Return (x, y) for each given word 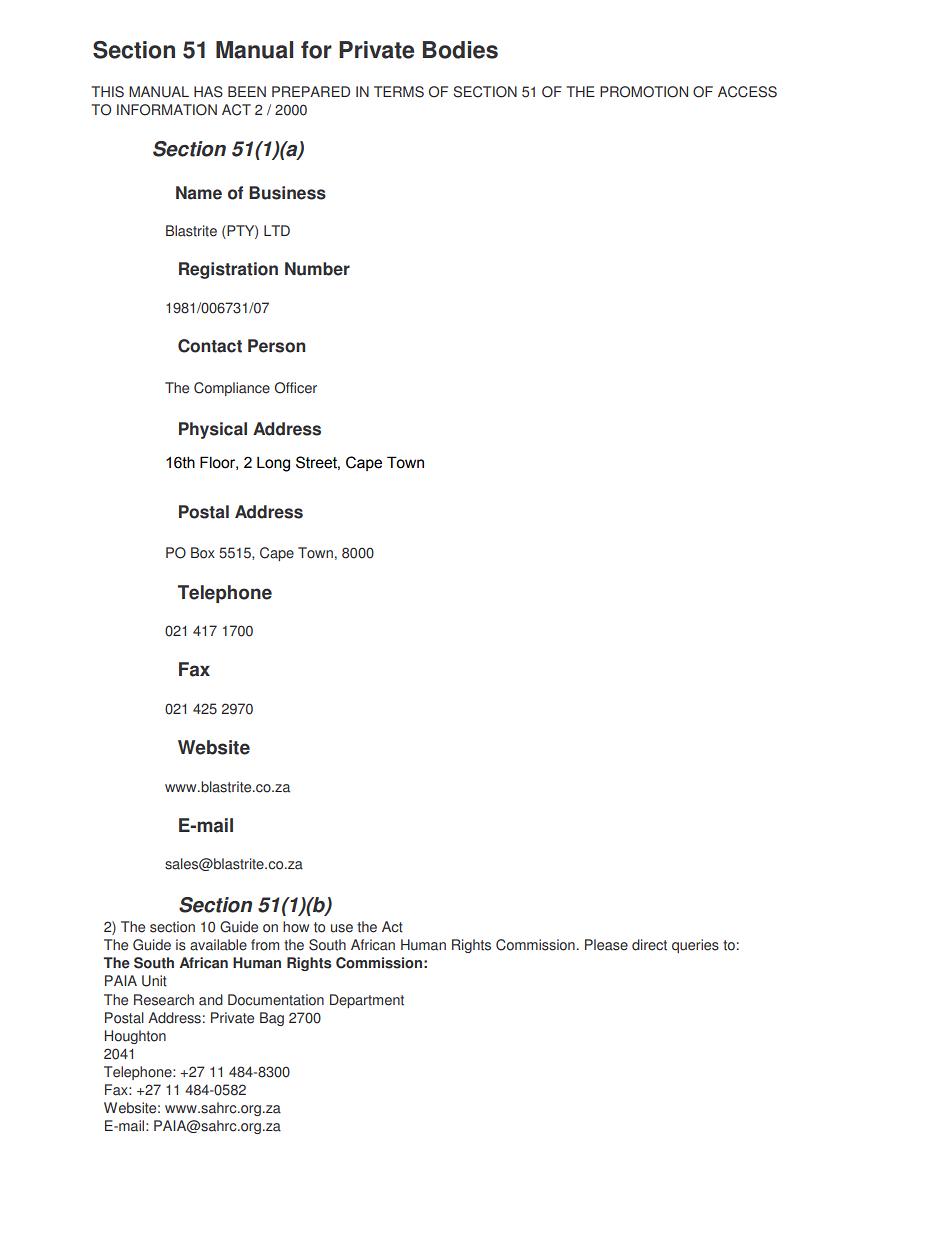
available (218, 945)
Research (164, 1000)
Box (203, 553)
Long (273, 464)
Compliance (232, 389)
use (342, 928)
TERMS (399, 92)
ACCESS (747, 92)
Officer (296, 388)
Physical (213, 430)
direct (649, 945)
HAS (208, 92)
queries (695, 946)
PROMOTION (644, 92)
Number (317, 269)
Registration (228, 270)
